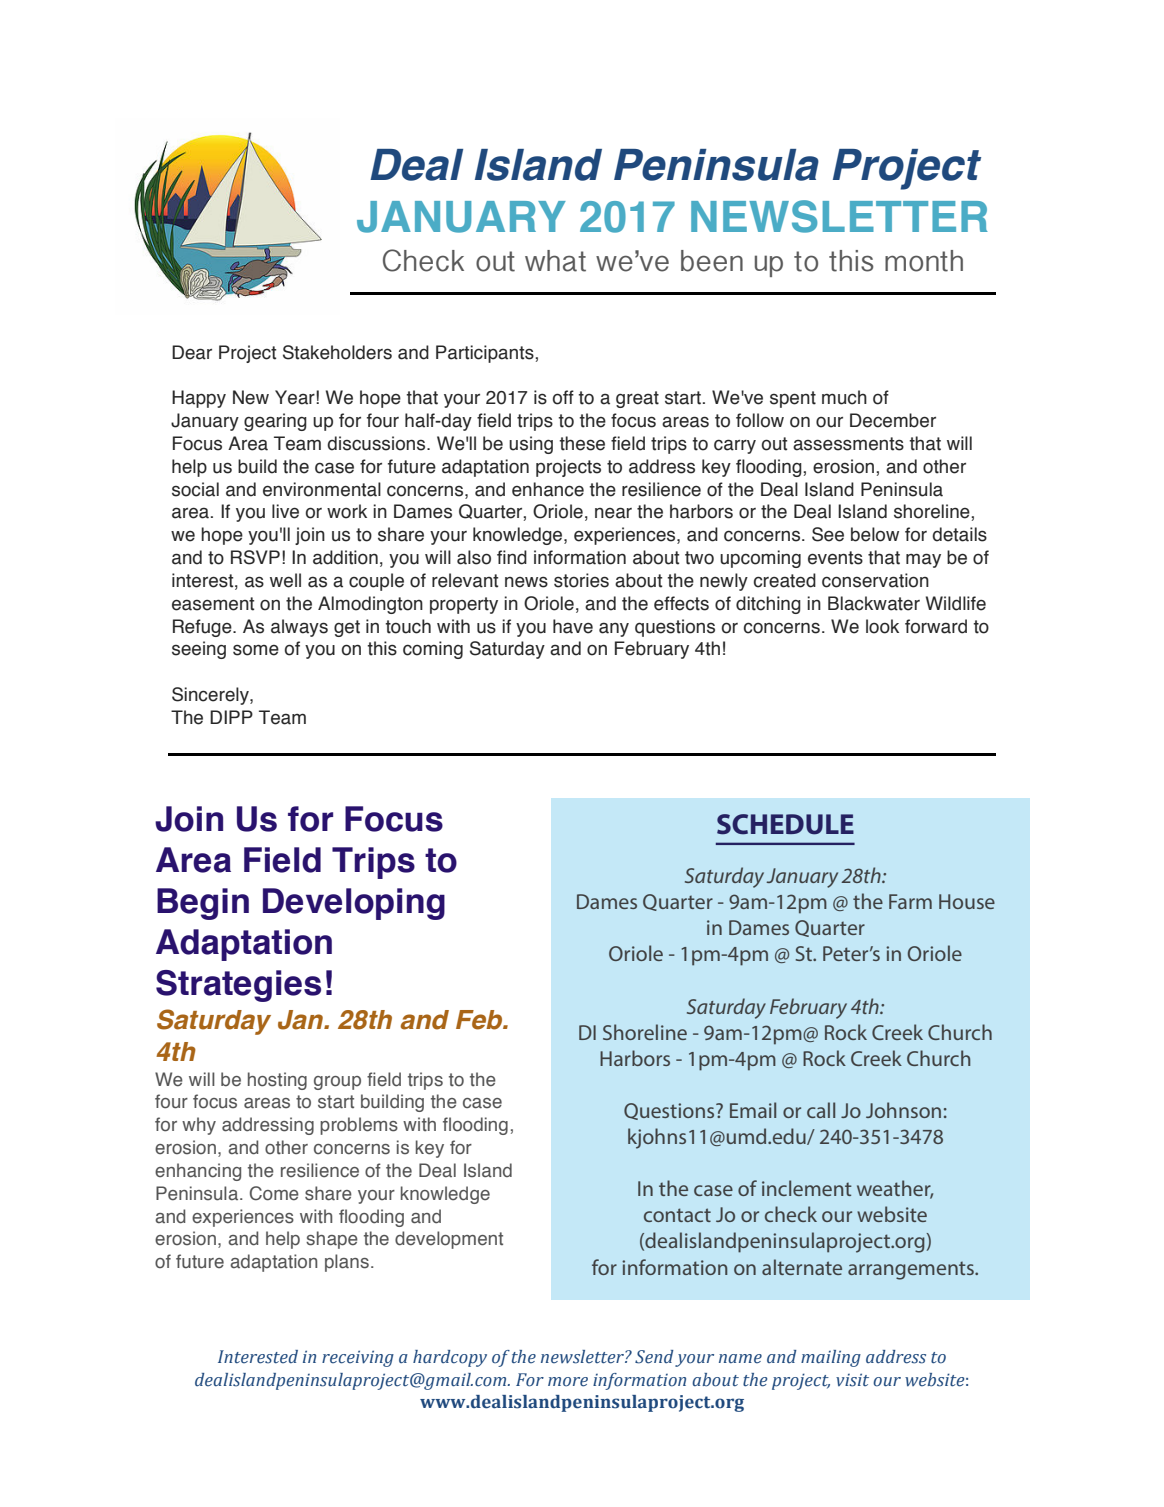 This screenshot has height=1507, width=1164. What do you see at coordinates (332, 1240) in the screenshot?
I see `shape` at bounding box center [332, 1240].
